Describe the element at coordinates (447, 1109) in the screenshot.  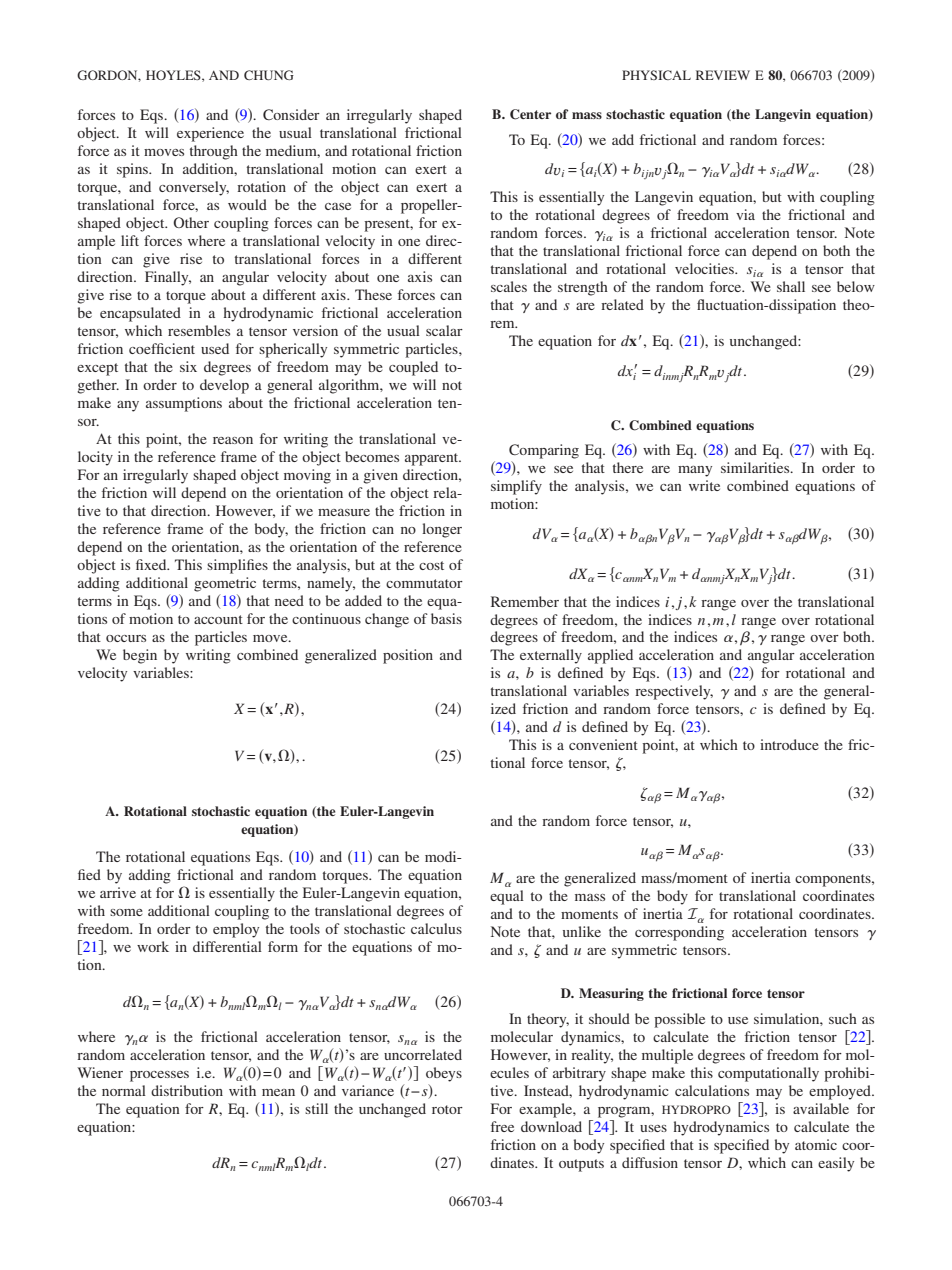
I see `rotor` at that location.
